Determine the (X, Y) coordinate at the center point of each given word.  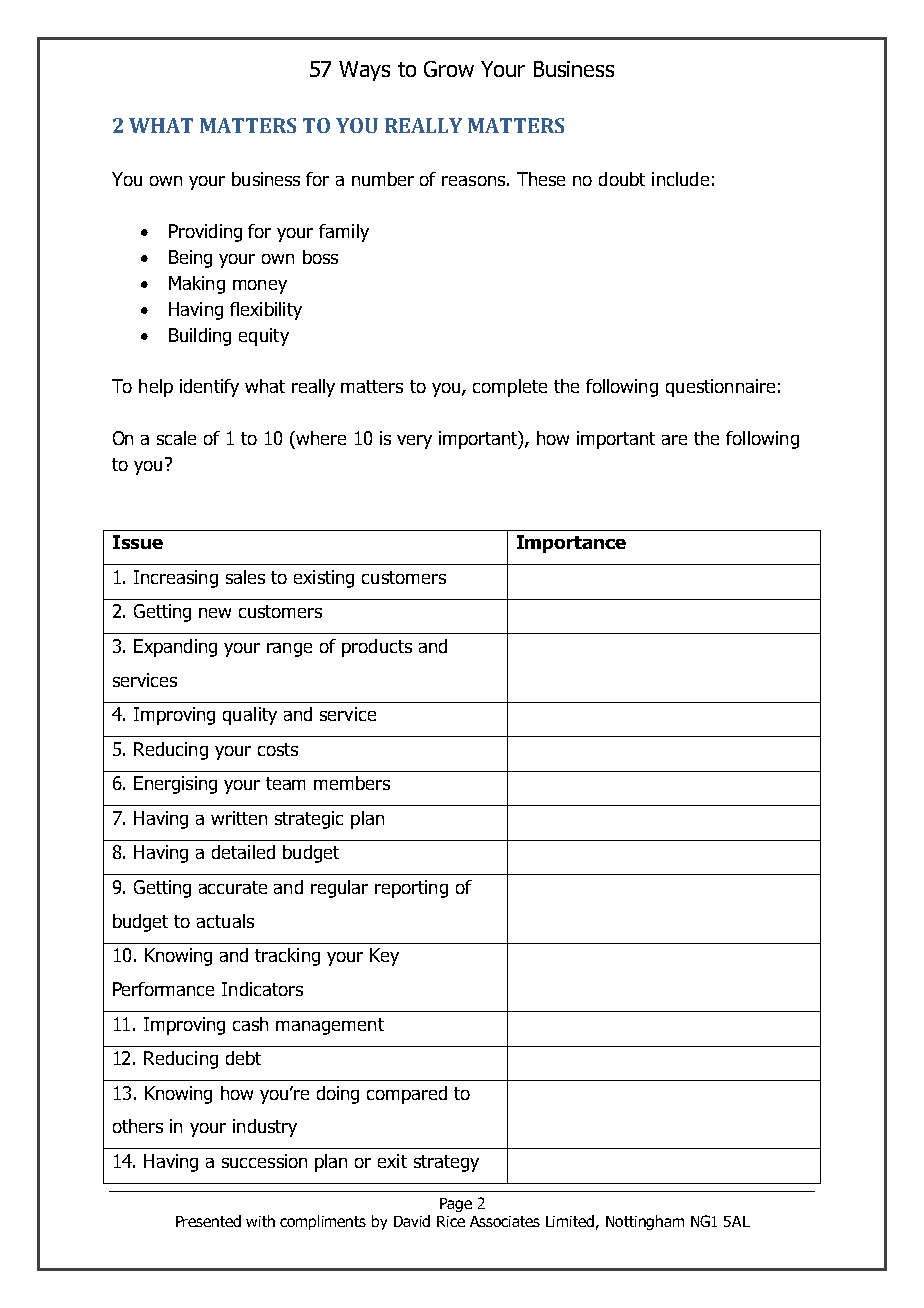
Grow (449, 69)
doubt (622, 179)
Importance (571, 544)
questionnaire (720, 388)
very (414, 442)
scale (176, 438)
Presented (208, 1221)
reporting (411, 889)
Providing (205, 233)
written (239, 818)
